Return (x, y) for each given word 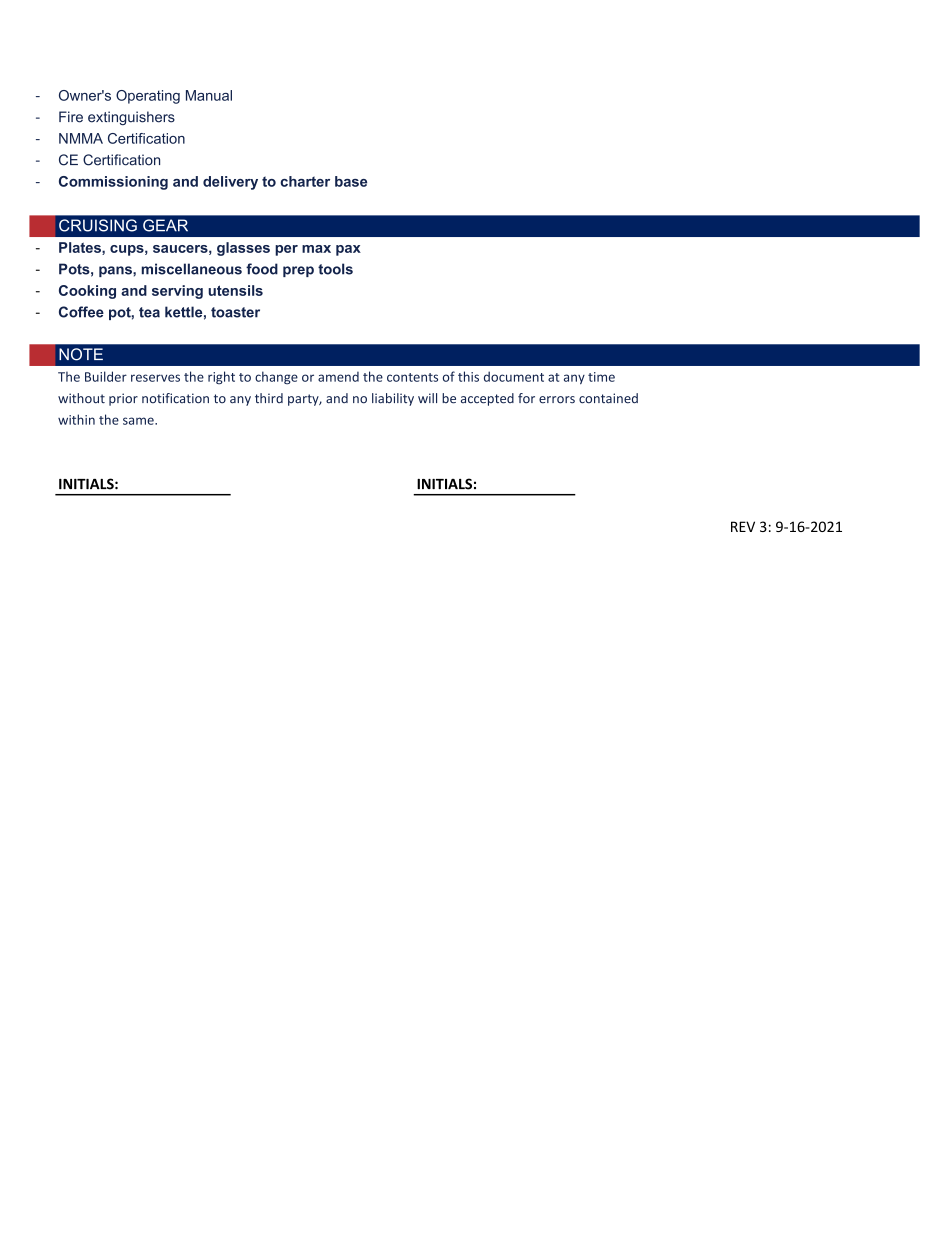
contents (412, 377)
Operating (148, 97)
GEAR (165, 225)
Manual (209, 95)
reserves (155, 378)
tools (335, 269)
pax (348, 250)
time (601, 377)
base (351, 181)
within (76, 419)
